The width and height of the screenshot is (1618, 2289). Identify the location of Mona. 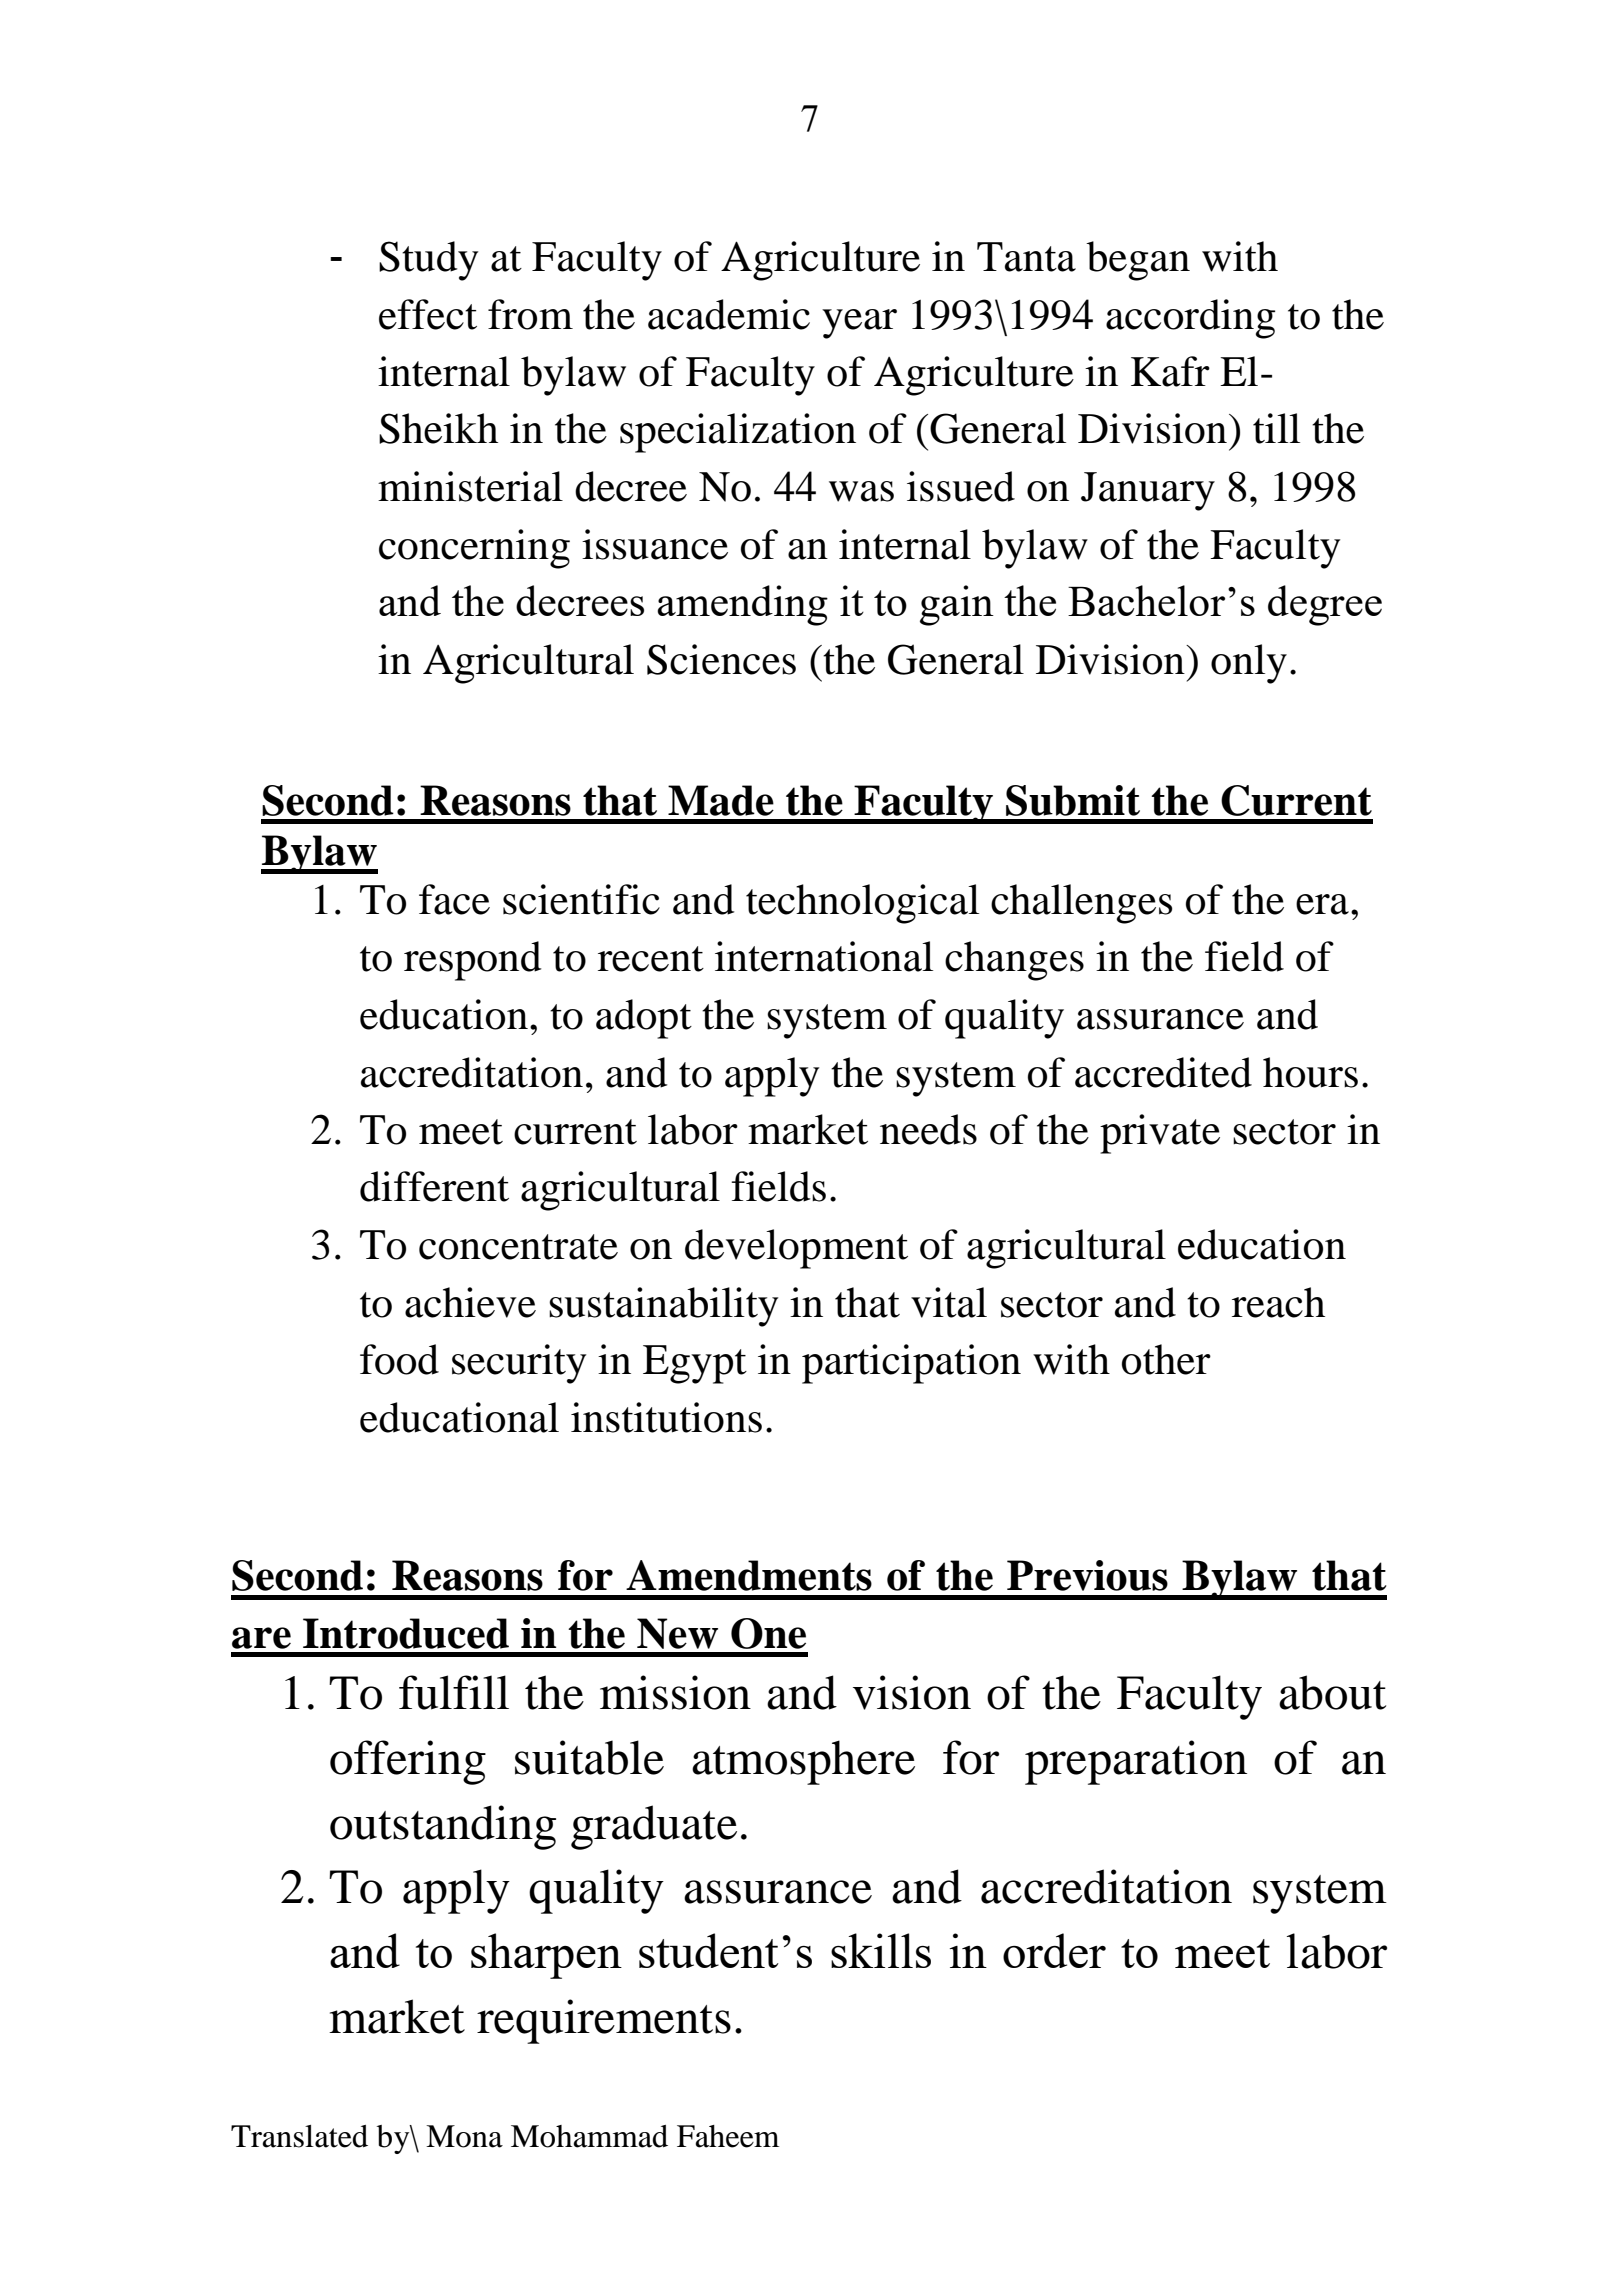
(464, 2136).
